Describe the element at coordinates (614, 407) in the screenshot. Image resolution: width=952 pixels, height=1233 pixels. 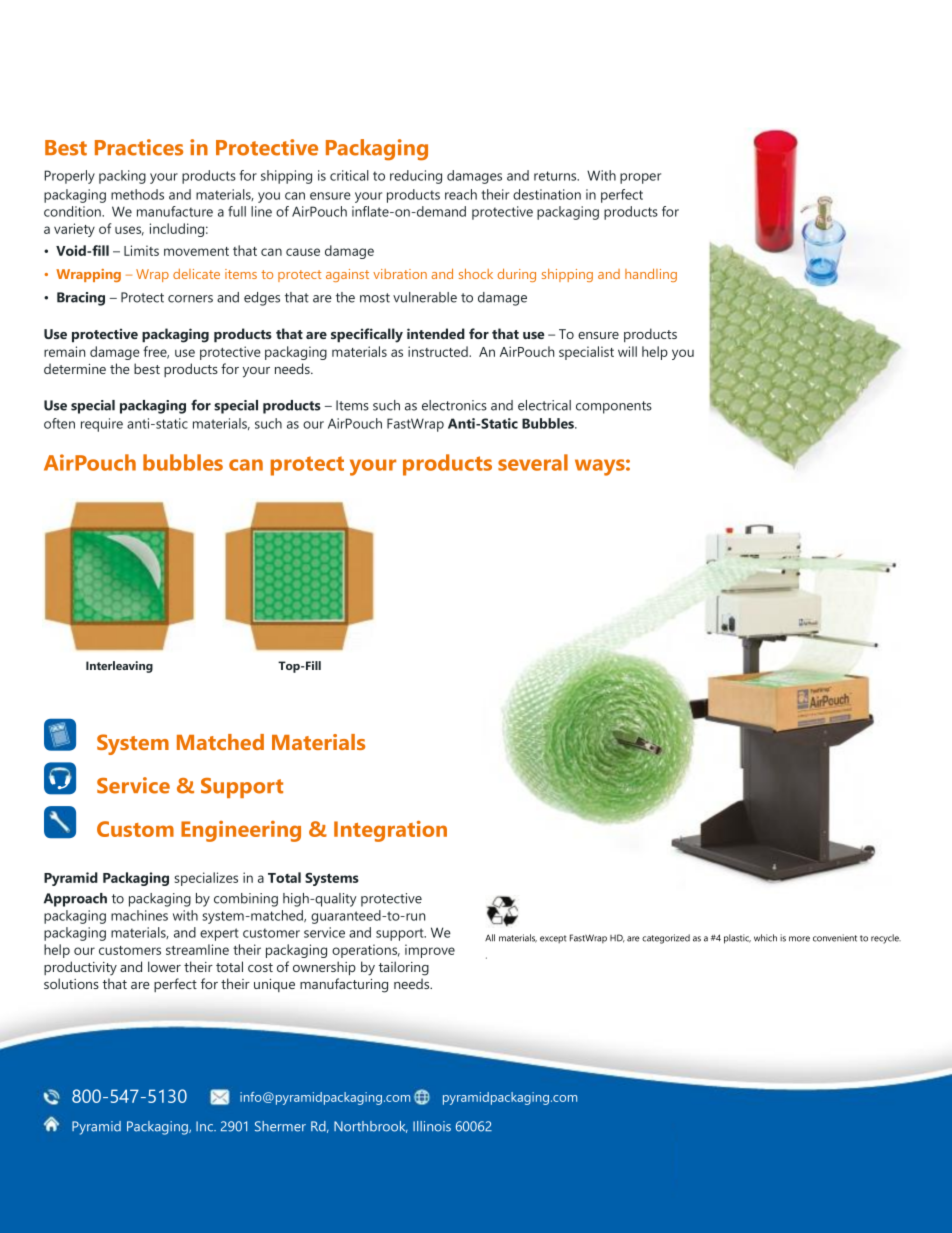
I see `components` at that location.
